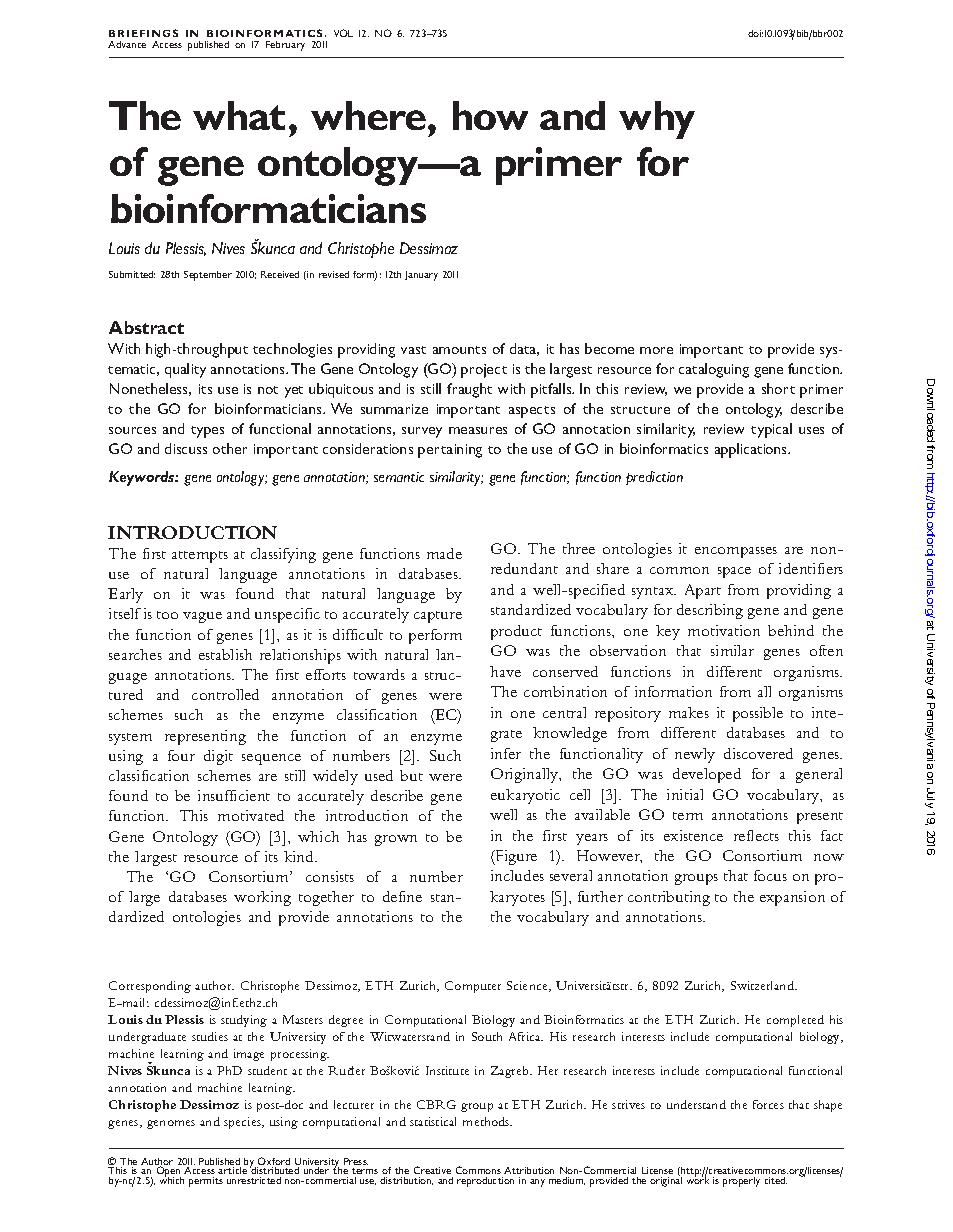  Describe the element at coordinates (370, 115) in the page. I see `where` at that location.
